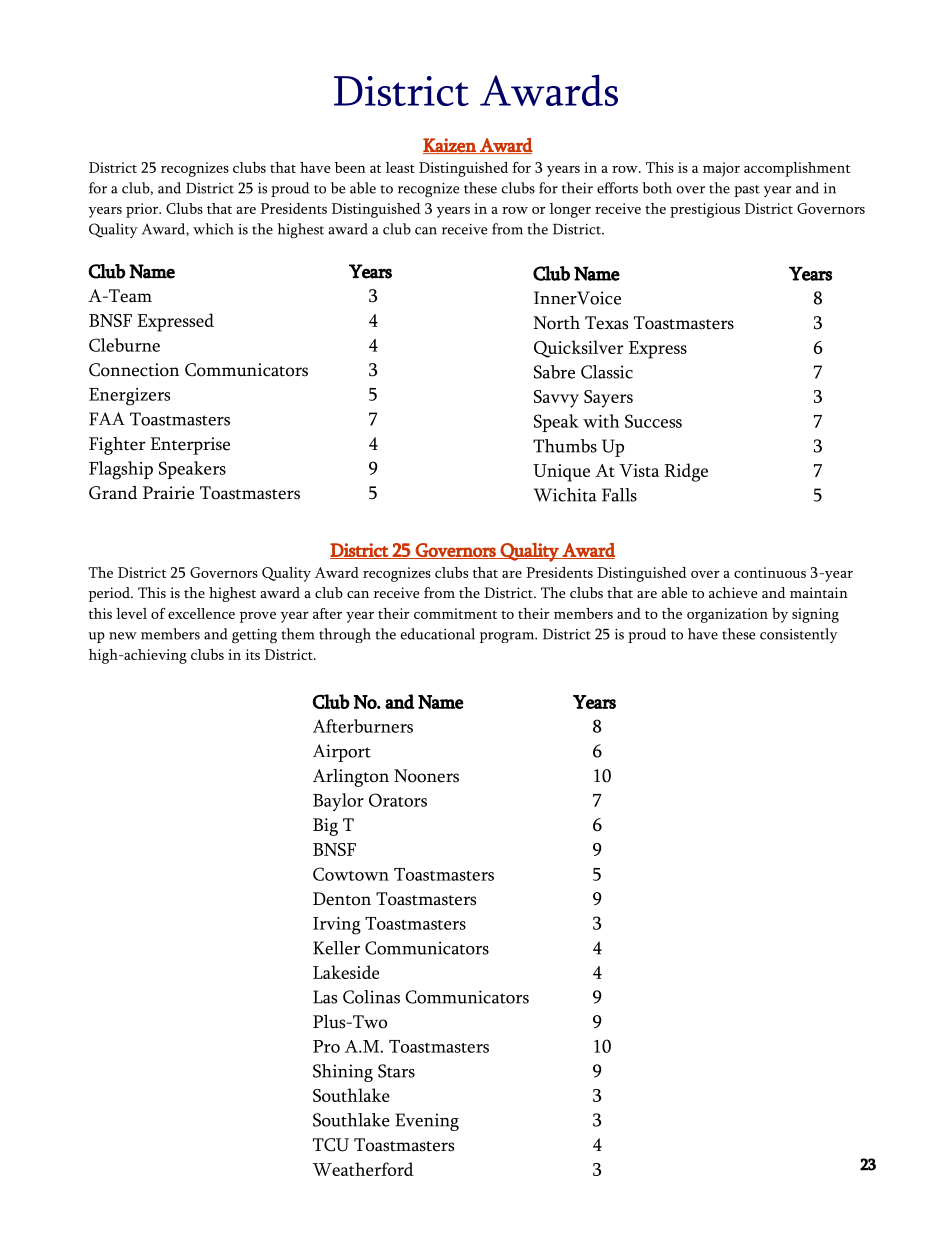 This image has width=952, height=1233. I want to click on Stars, so click(396, 1071).
